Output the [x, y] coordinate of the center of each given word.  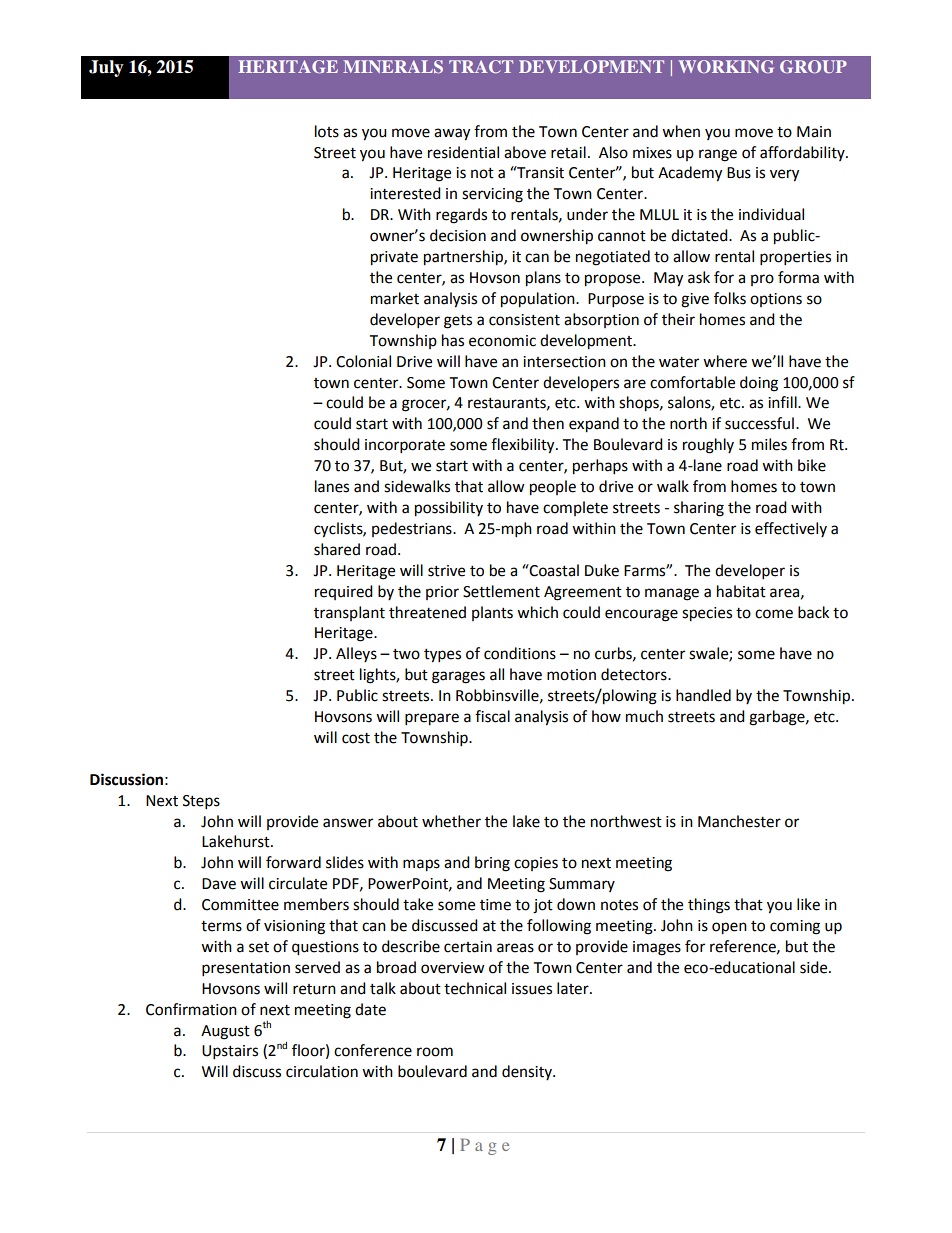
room [435, 1052]
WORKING [726, 66]
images [657, 948]
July [106, 68]
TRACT [481, 66]
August [225, 1032]
